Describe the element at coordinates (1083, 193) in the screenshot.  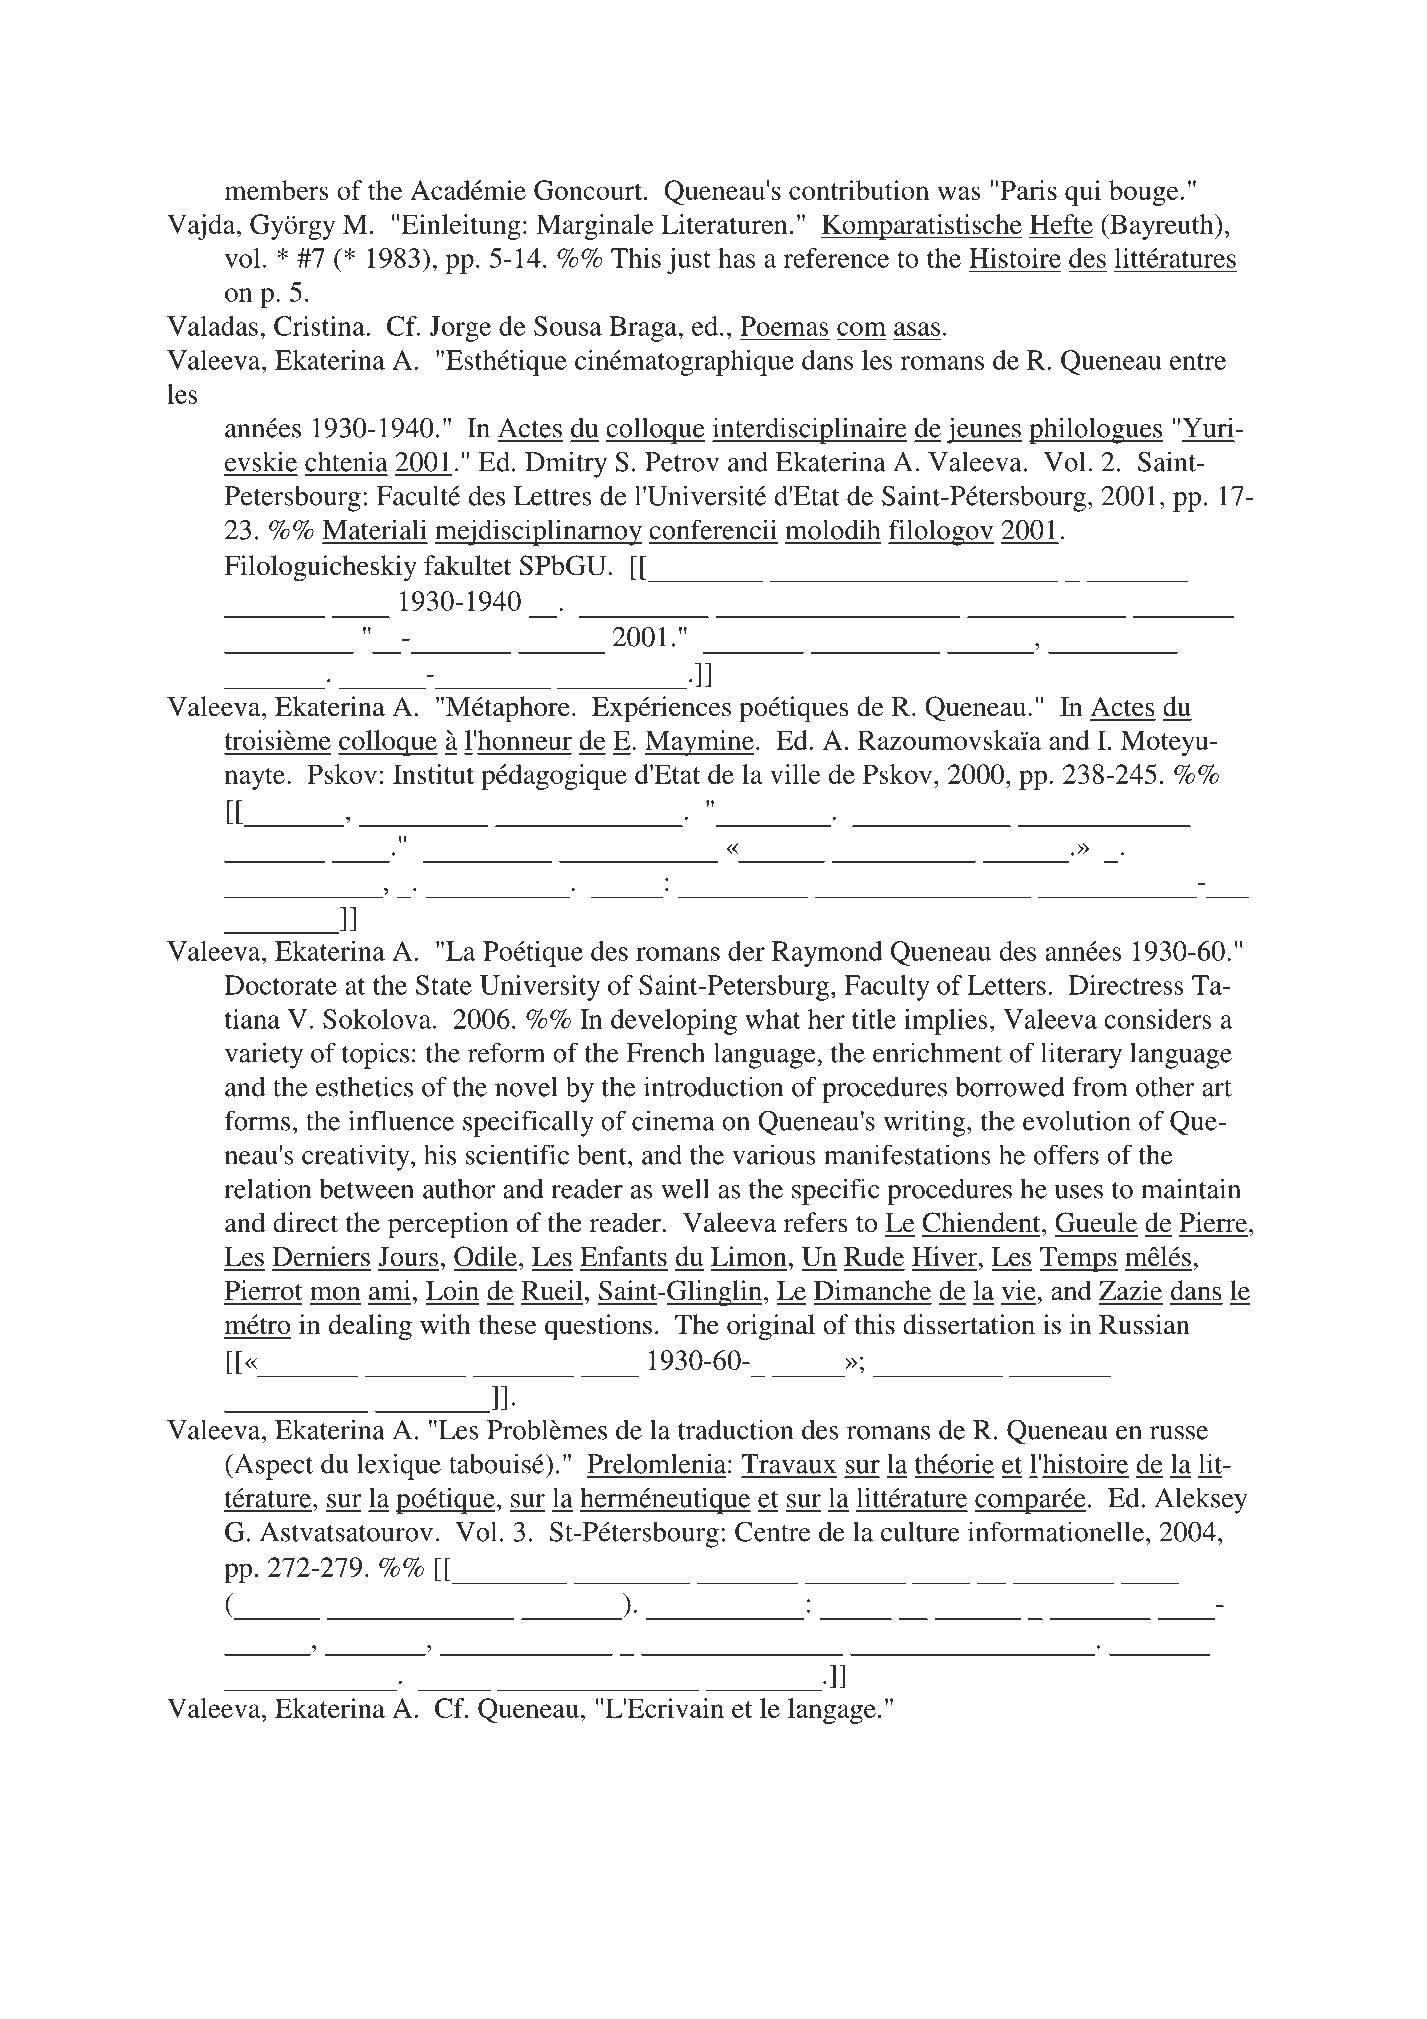
I see `qui` at that location.
